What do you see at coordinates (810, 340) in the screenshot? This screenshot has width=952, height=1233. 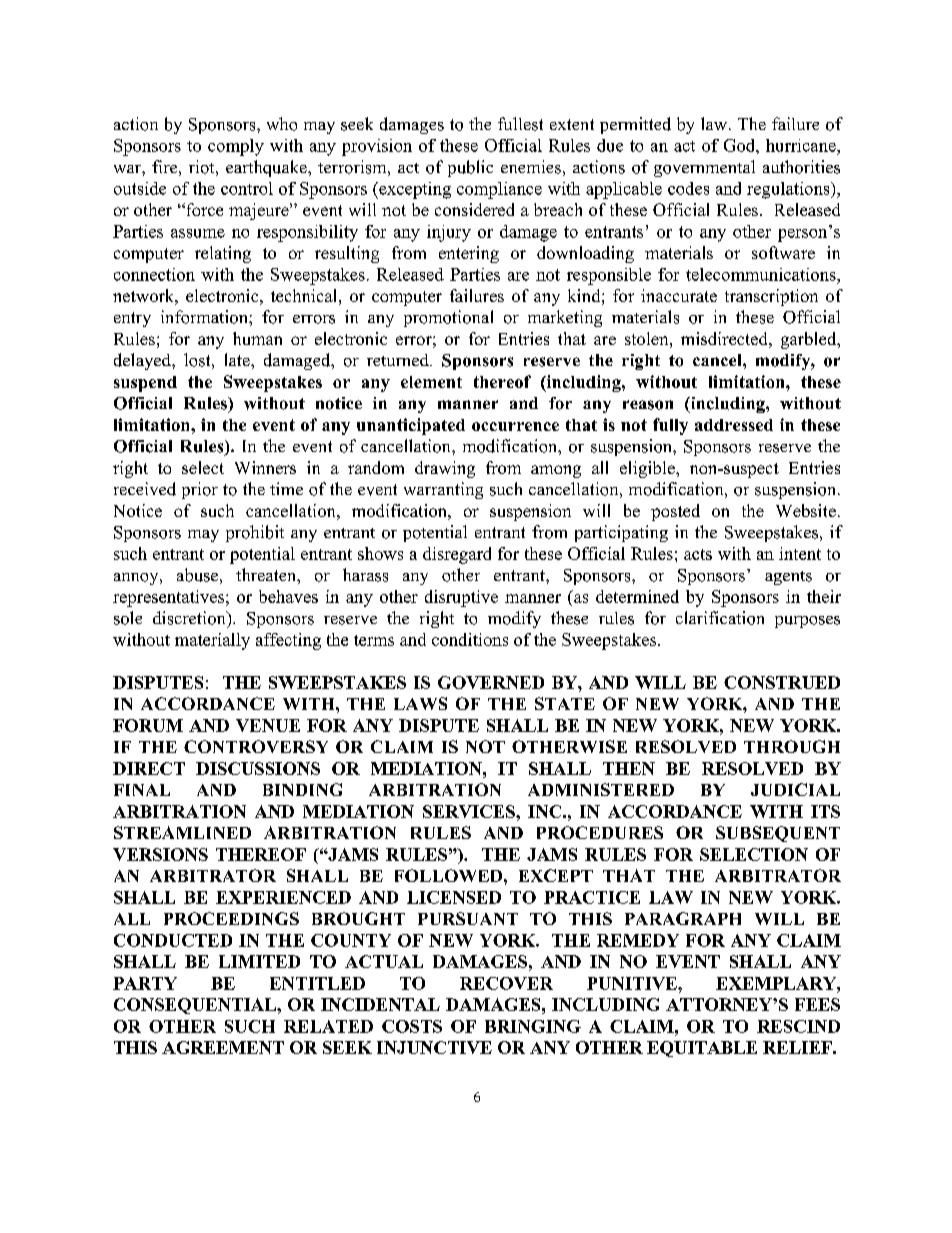 I see `garbled` at bounding box center [810, 340].
